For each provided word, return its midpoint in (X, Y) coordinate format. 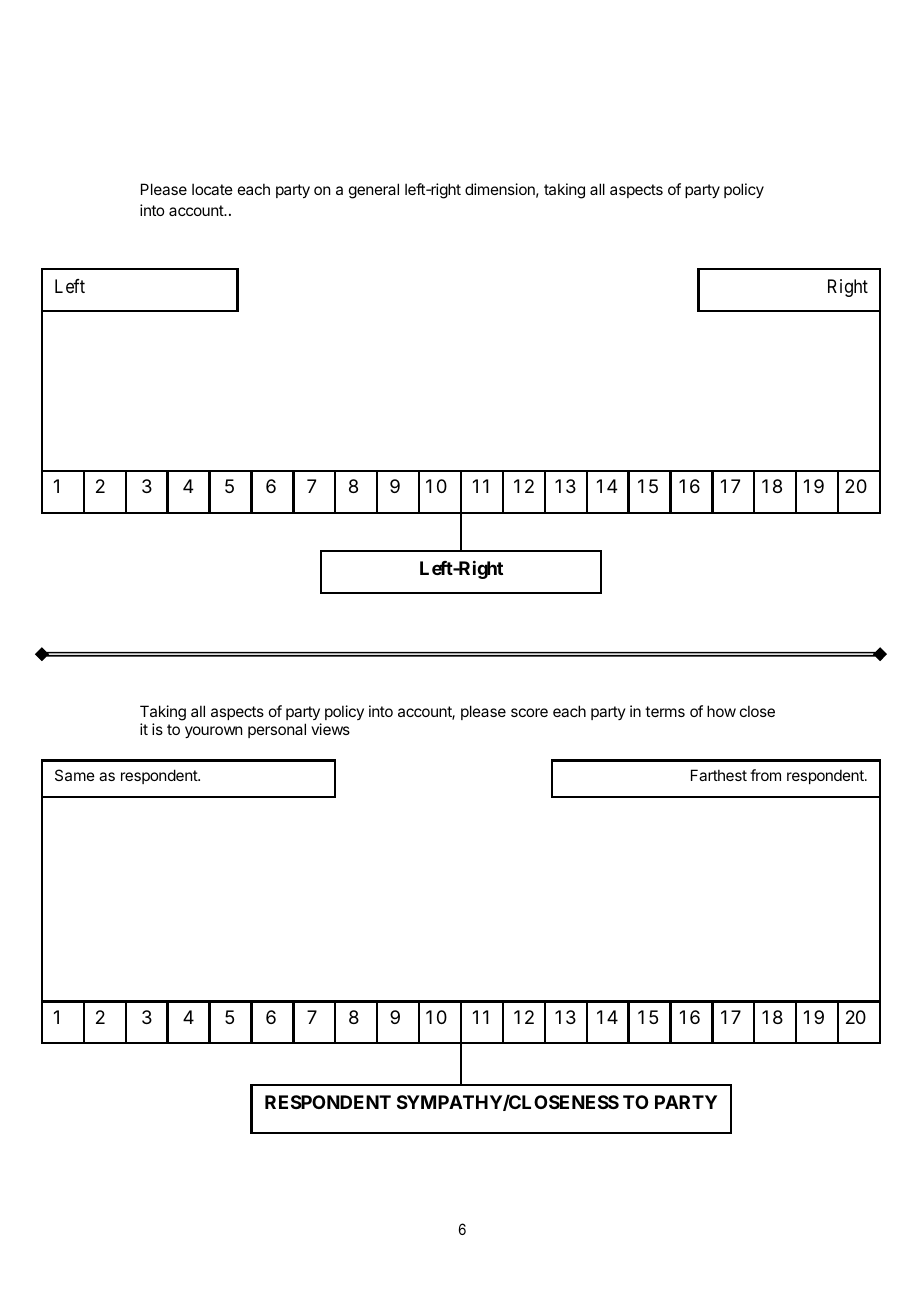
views (330, 729)
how (721, 711)
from (765, 775)
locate (212, 189)
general (374, 191)
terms (665, 711)
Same (75, 775)
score (529, 712)
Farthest (719, 775)
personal (277, 730)
